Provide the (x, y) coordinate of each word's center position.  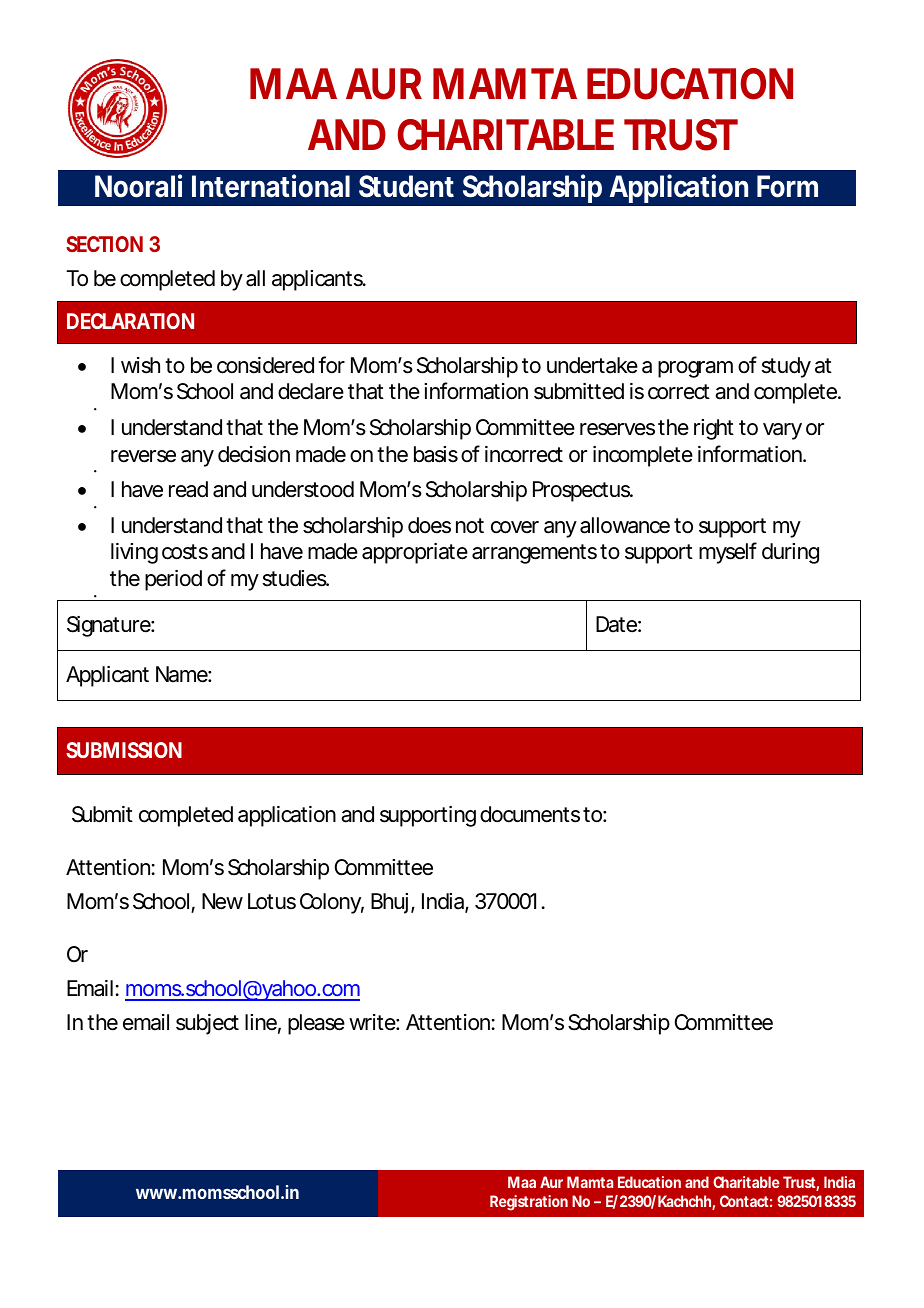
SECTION (104, 244)
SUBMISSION (124, 750)
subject (207, 1024)
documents (530, 814)
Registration (529, 1203)
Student (406, 186)
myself (728, 553)
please (316, 1024)
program (695, 369)
